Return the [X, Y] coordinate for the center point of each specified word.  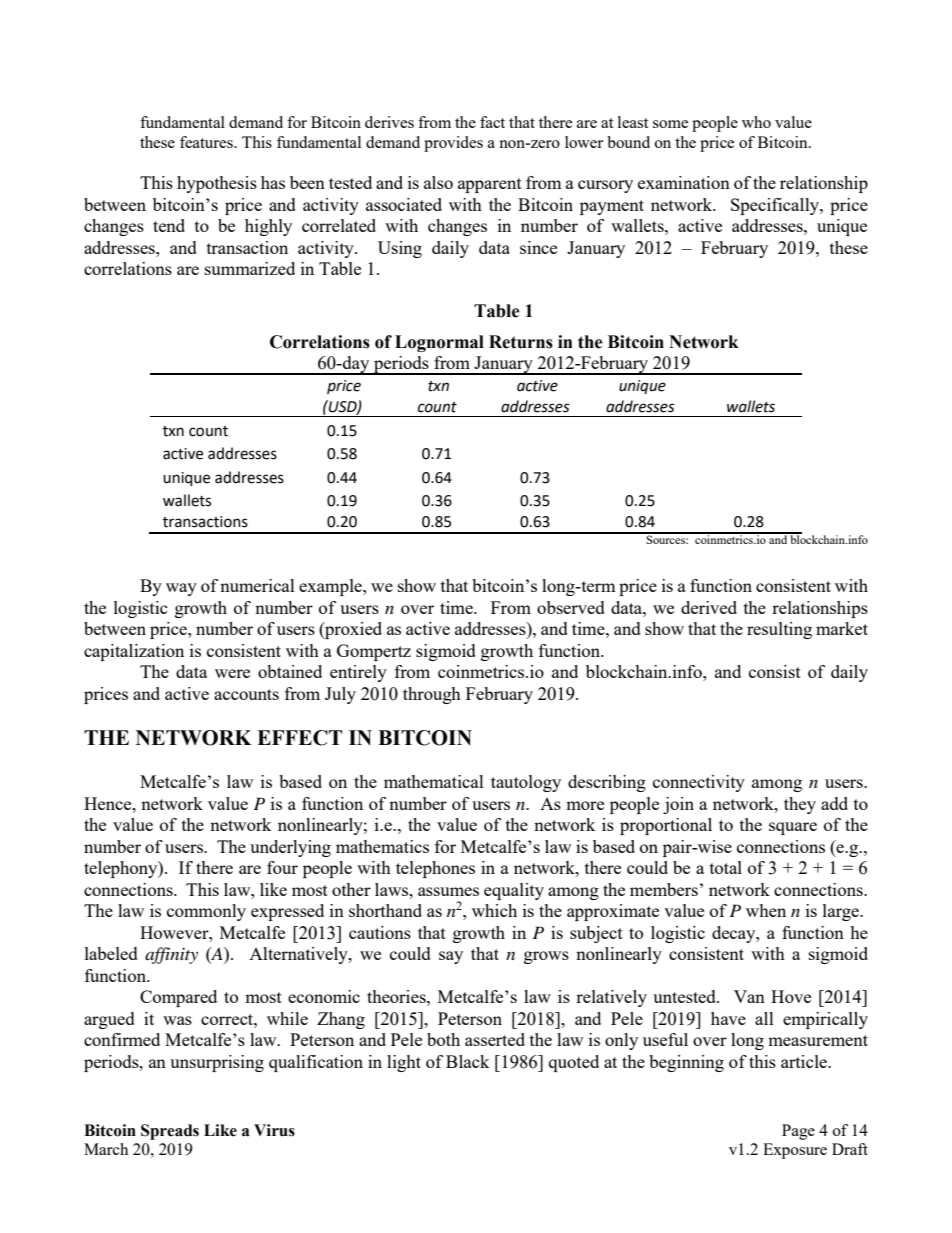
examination [684, 182]
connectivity [699, 783]
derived [709, 607]
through [432, 695]
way [181, 589]
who [756, 122]
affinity [171, 955]
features [207, 142]
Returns [521, 342]
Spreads [170, 1132]
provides [453, 144]
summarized [250, 268]
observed [571, 607]
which [494, 910]
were [232, 673]
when [766, 910]
